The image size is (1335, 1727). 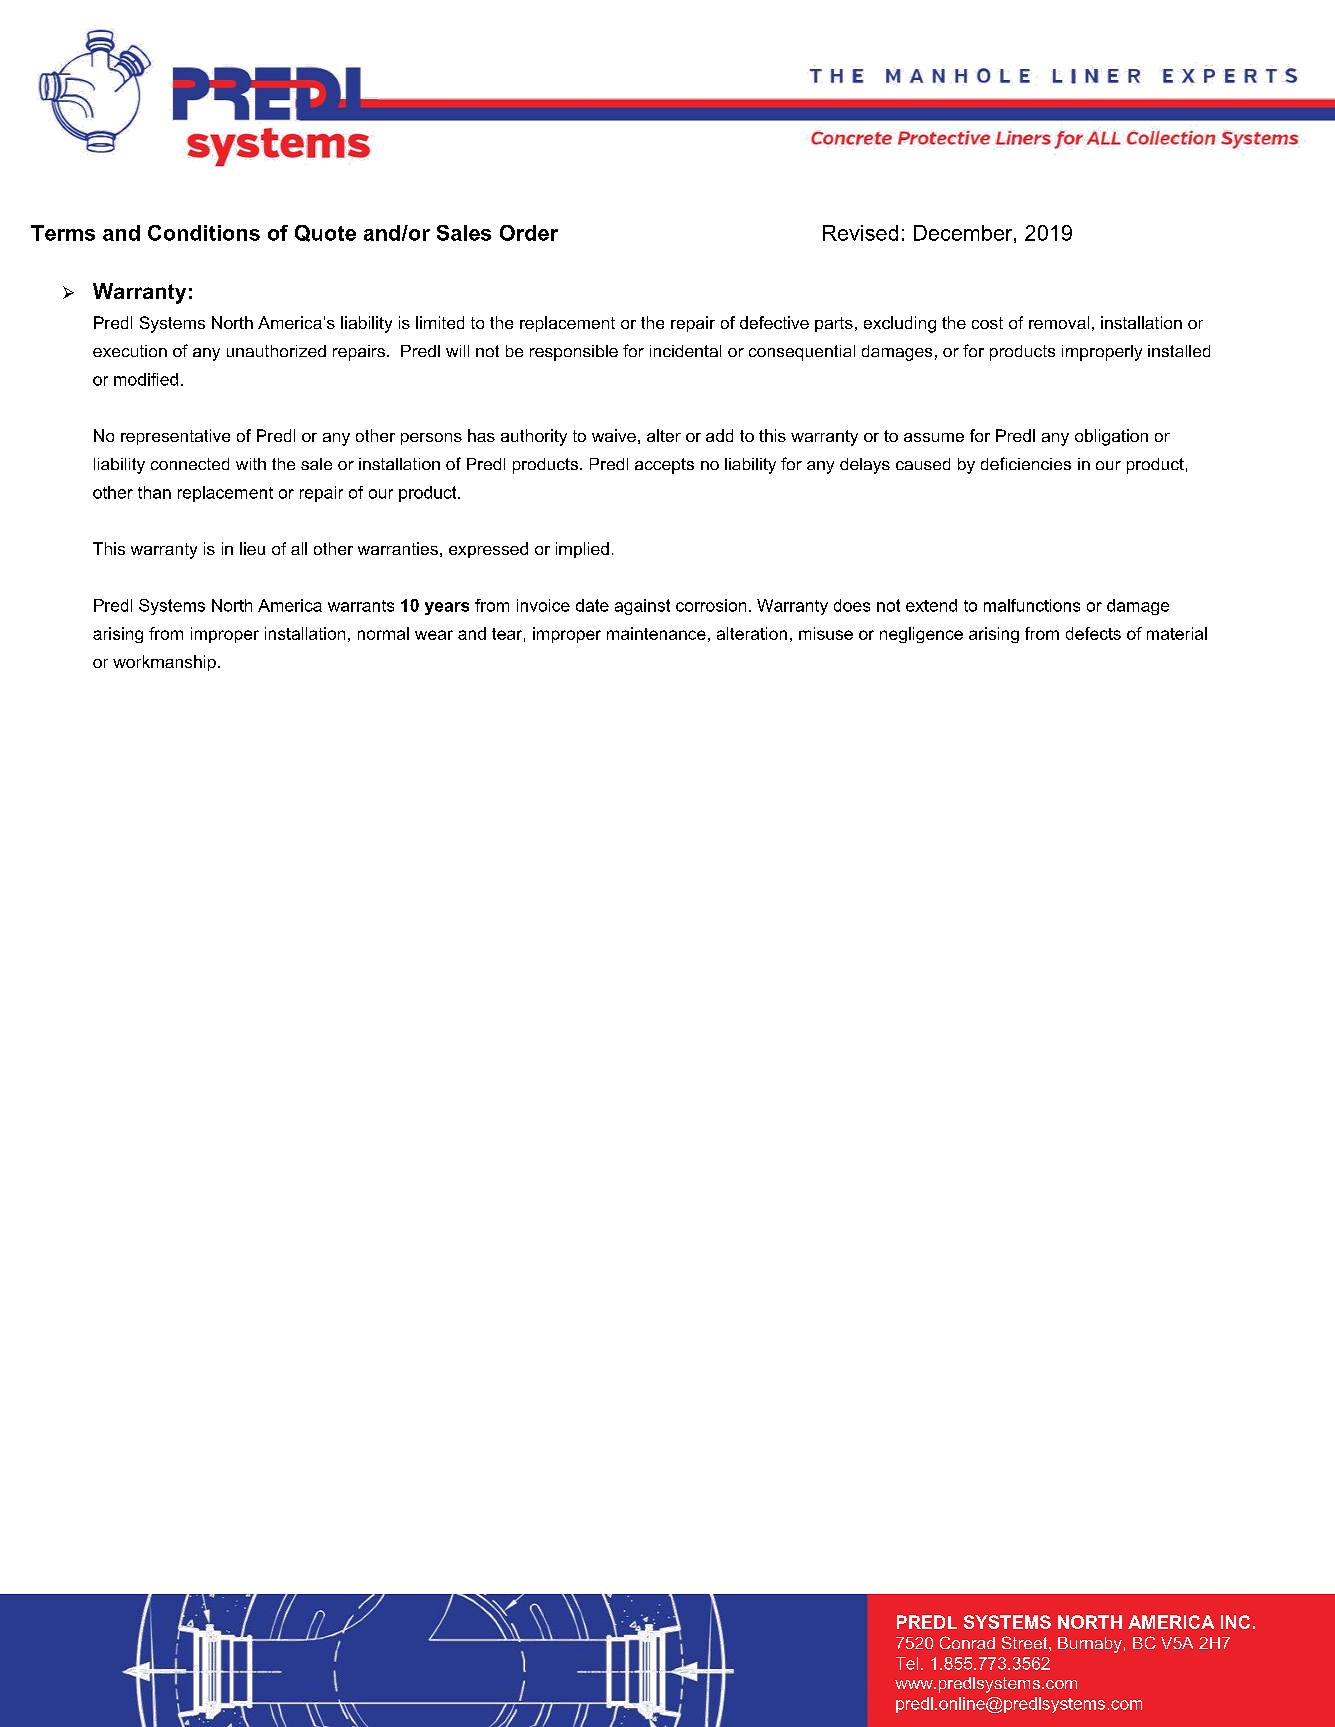 What do you see at coordinates (907, 1663) in the screenshot?
I see `Tel` at bounding box center [907, 1663].
